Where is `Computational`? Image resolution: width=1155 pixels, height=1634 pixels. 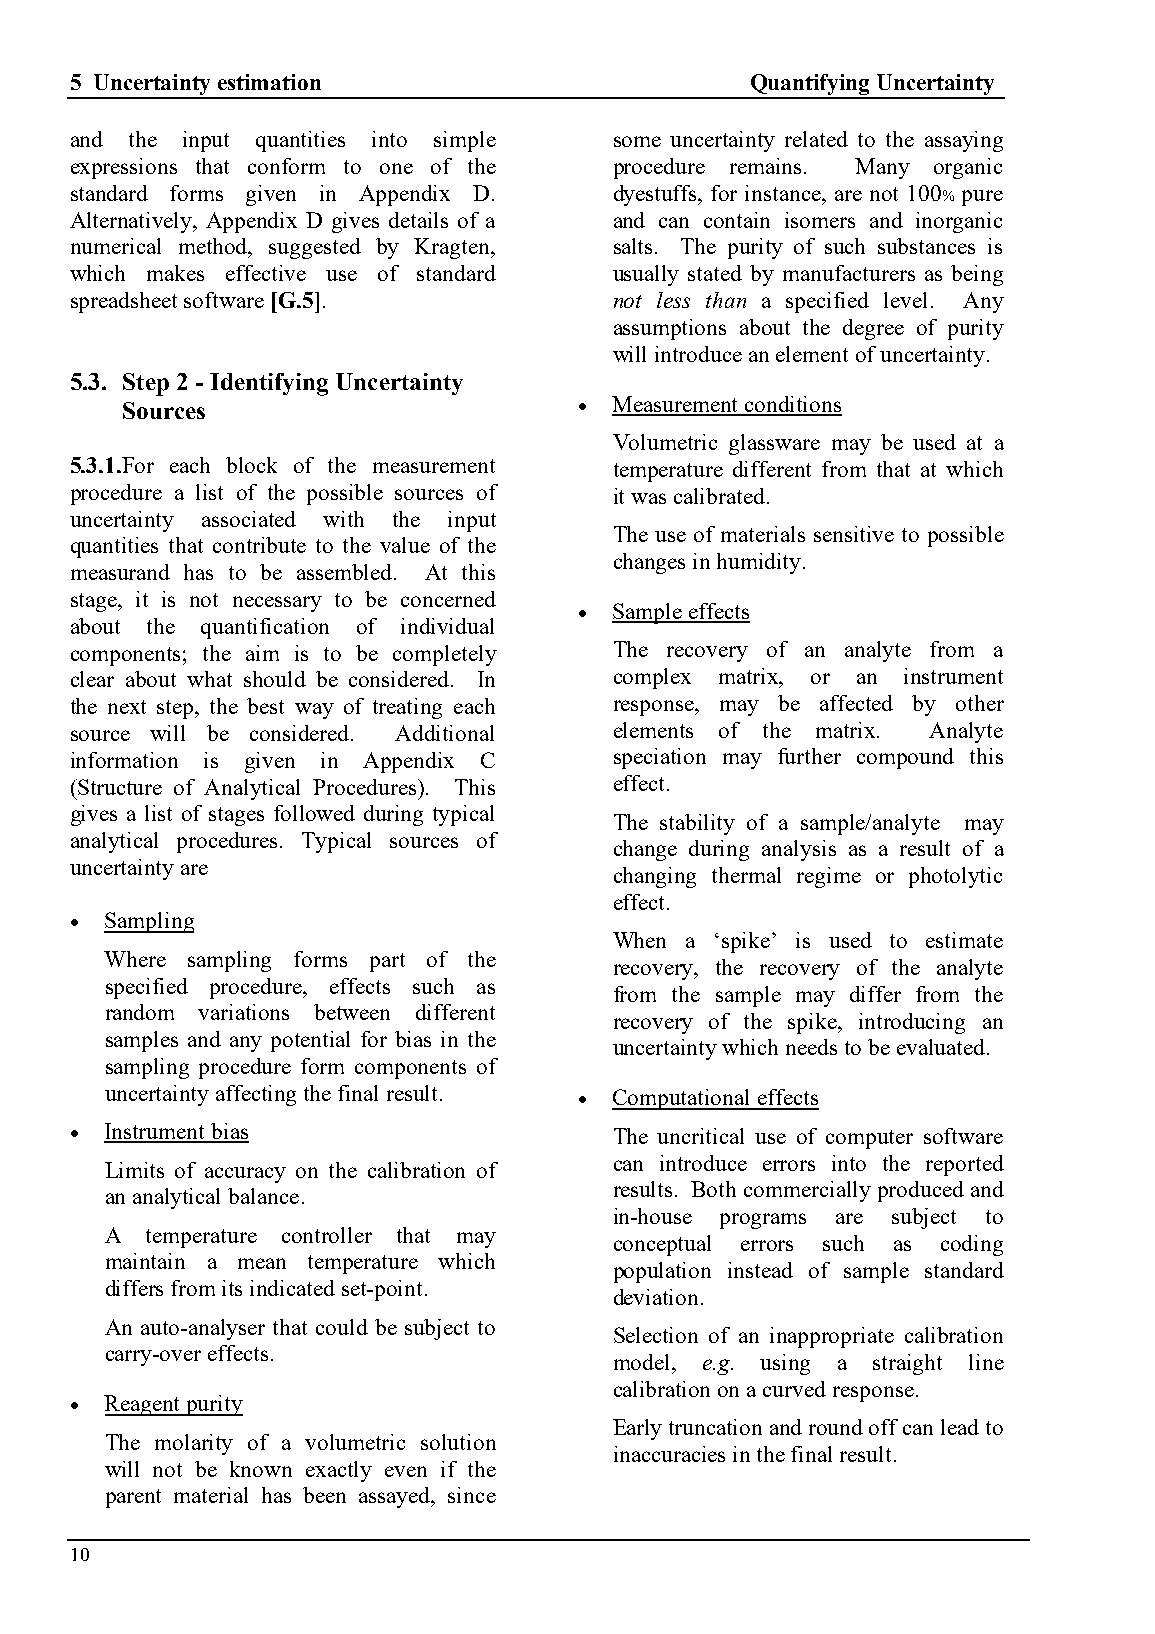 Computational is located at coordinates (682, 1099).
